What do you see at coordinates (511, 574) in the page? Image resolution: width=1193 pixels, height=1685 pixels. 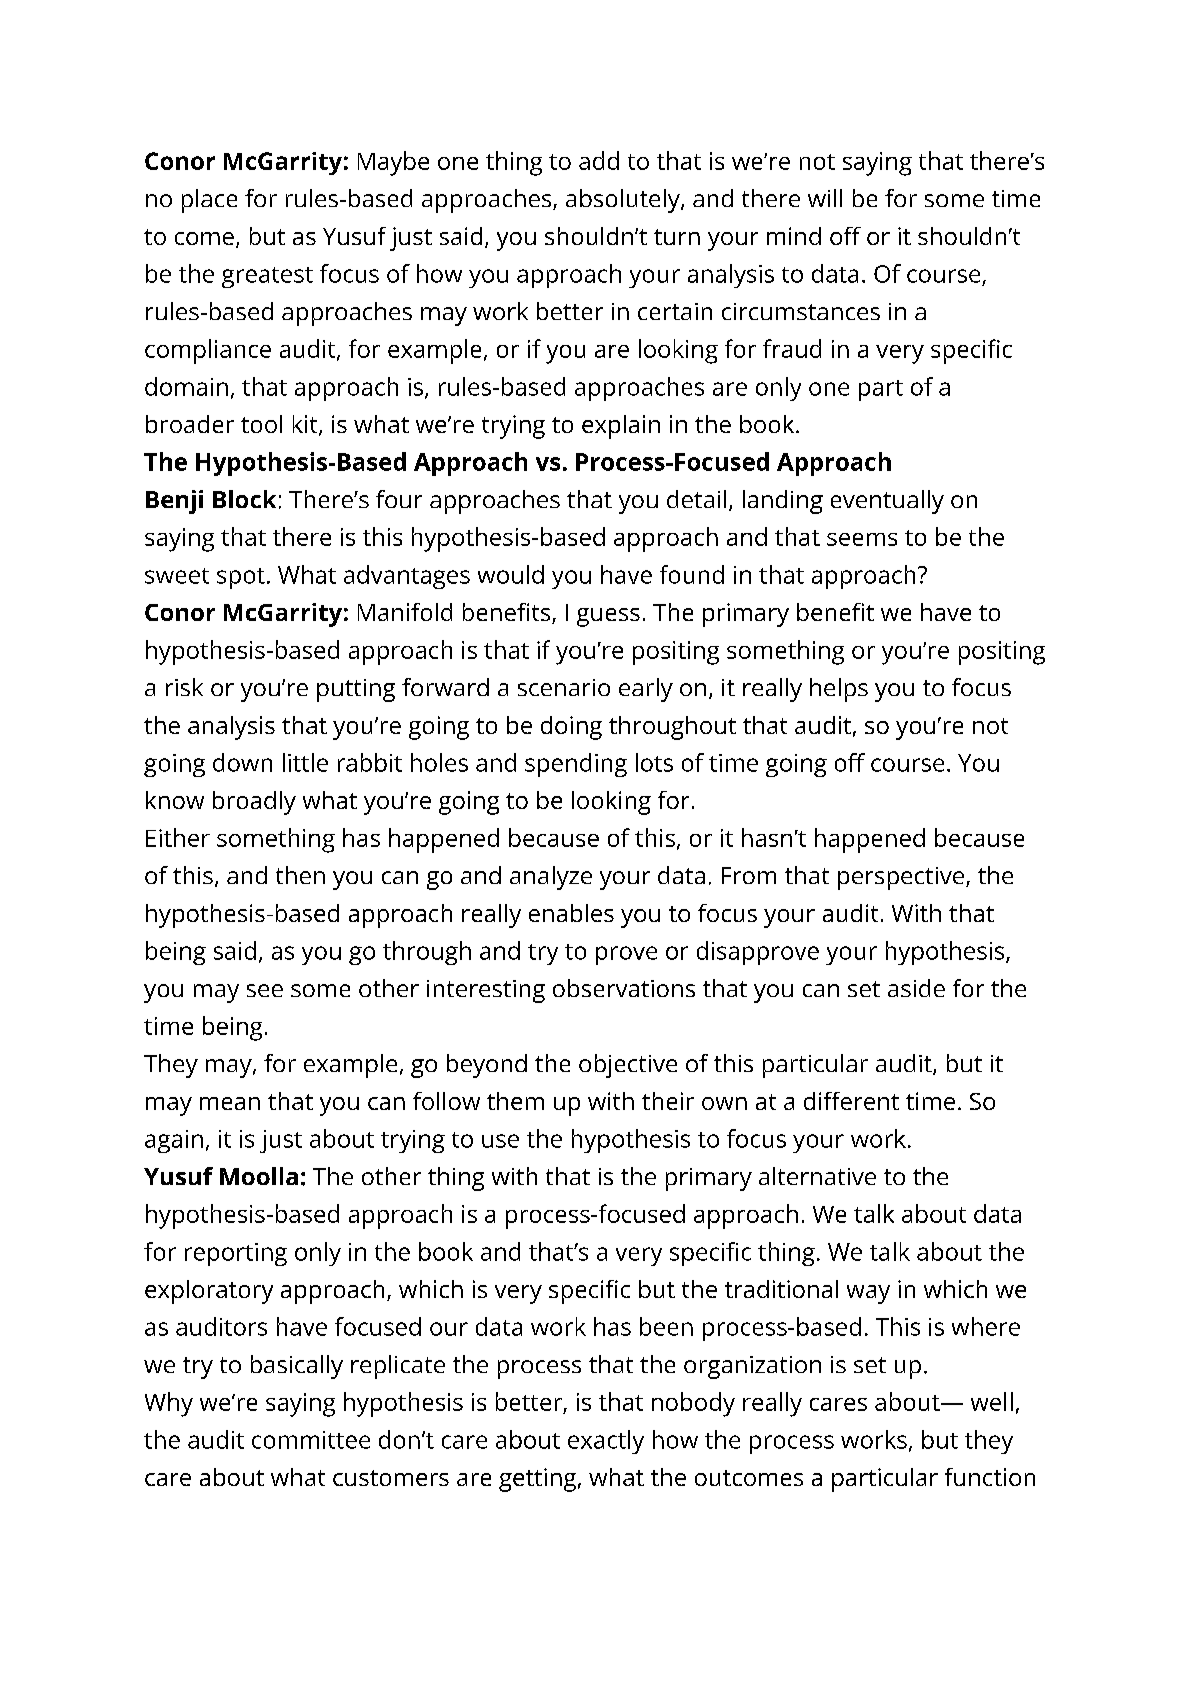 I see `would` at bounding box center [511, 574].
